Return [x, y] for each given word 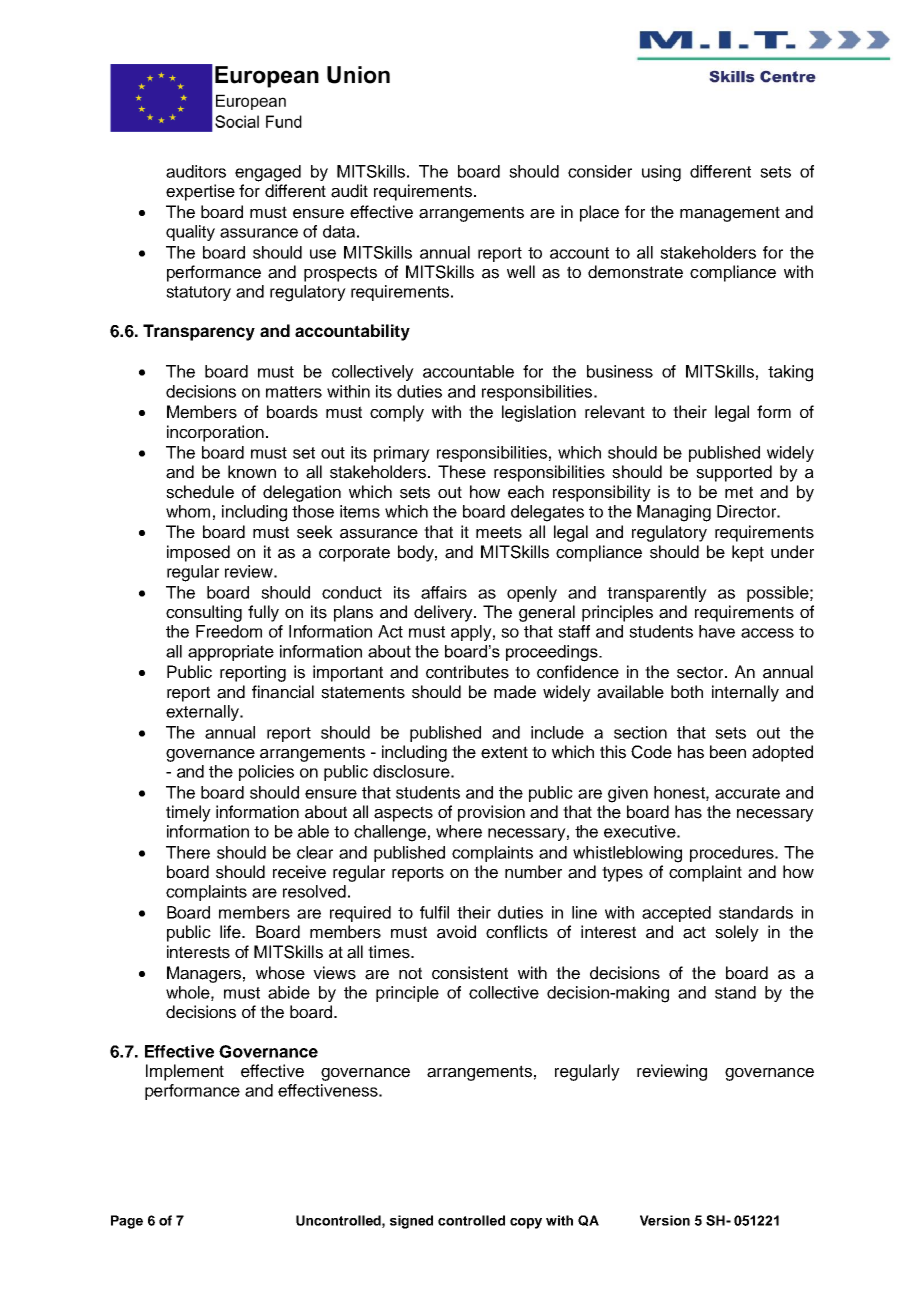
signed [411, 1222]
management [730, 214]
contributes [467, 672]
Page [127, 1222]
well [521, 272]
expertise [200, 192]
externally [203, 713]
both [687, 692]
